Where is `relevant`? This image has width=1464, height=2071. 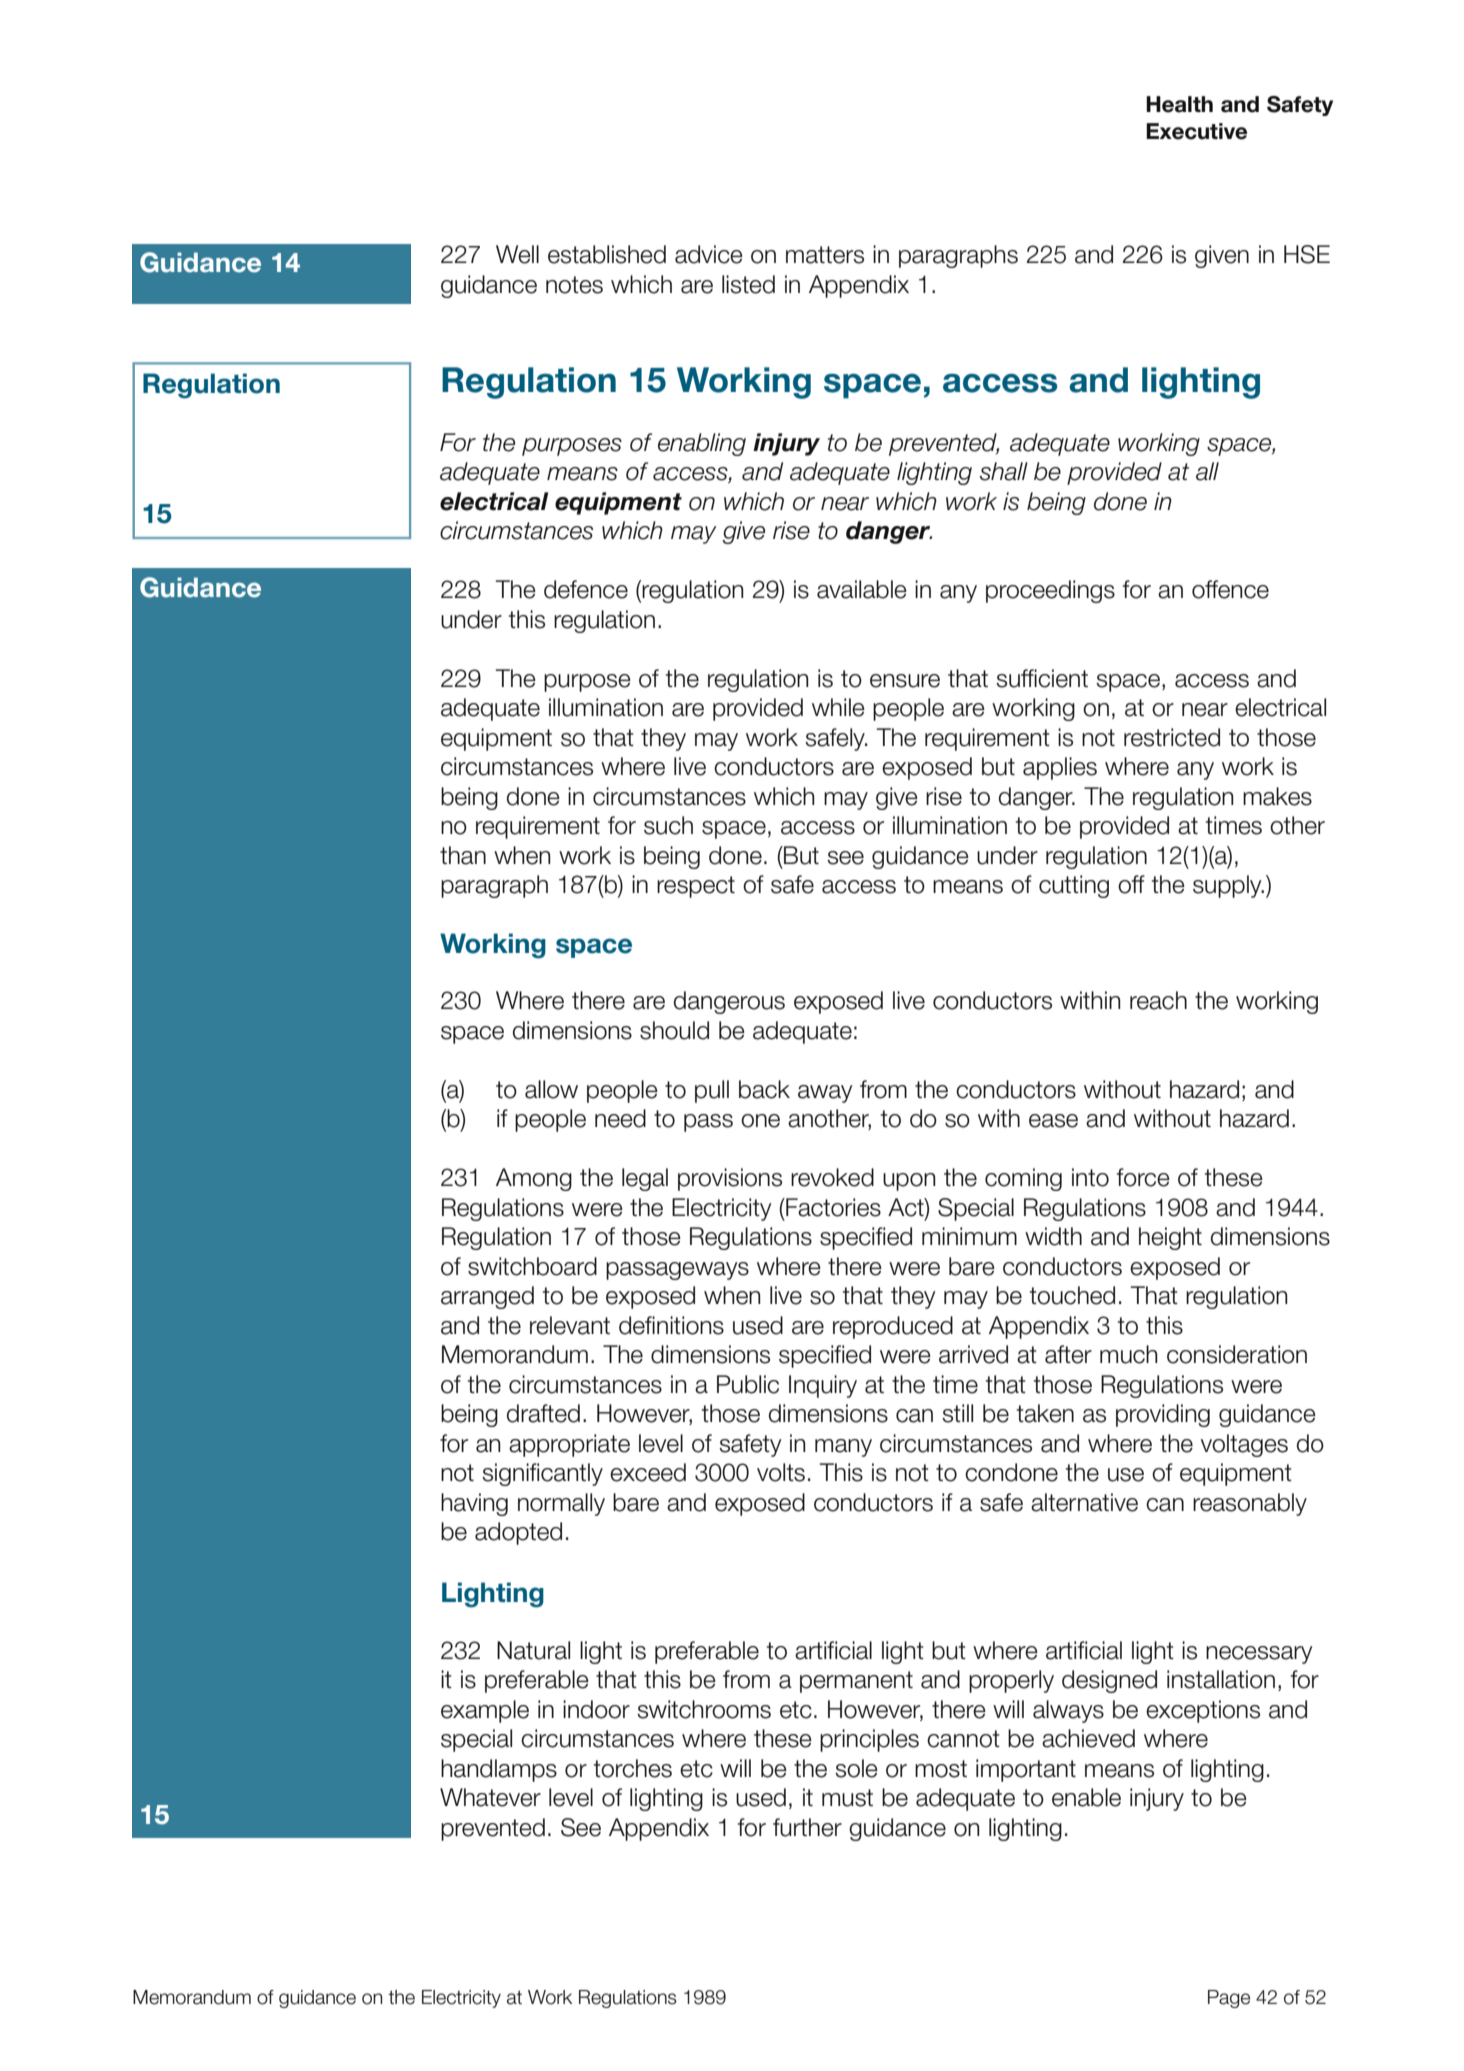 relevant is located at coordinates (570, 1325).
